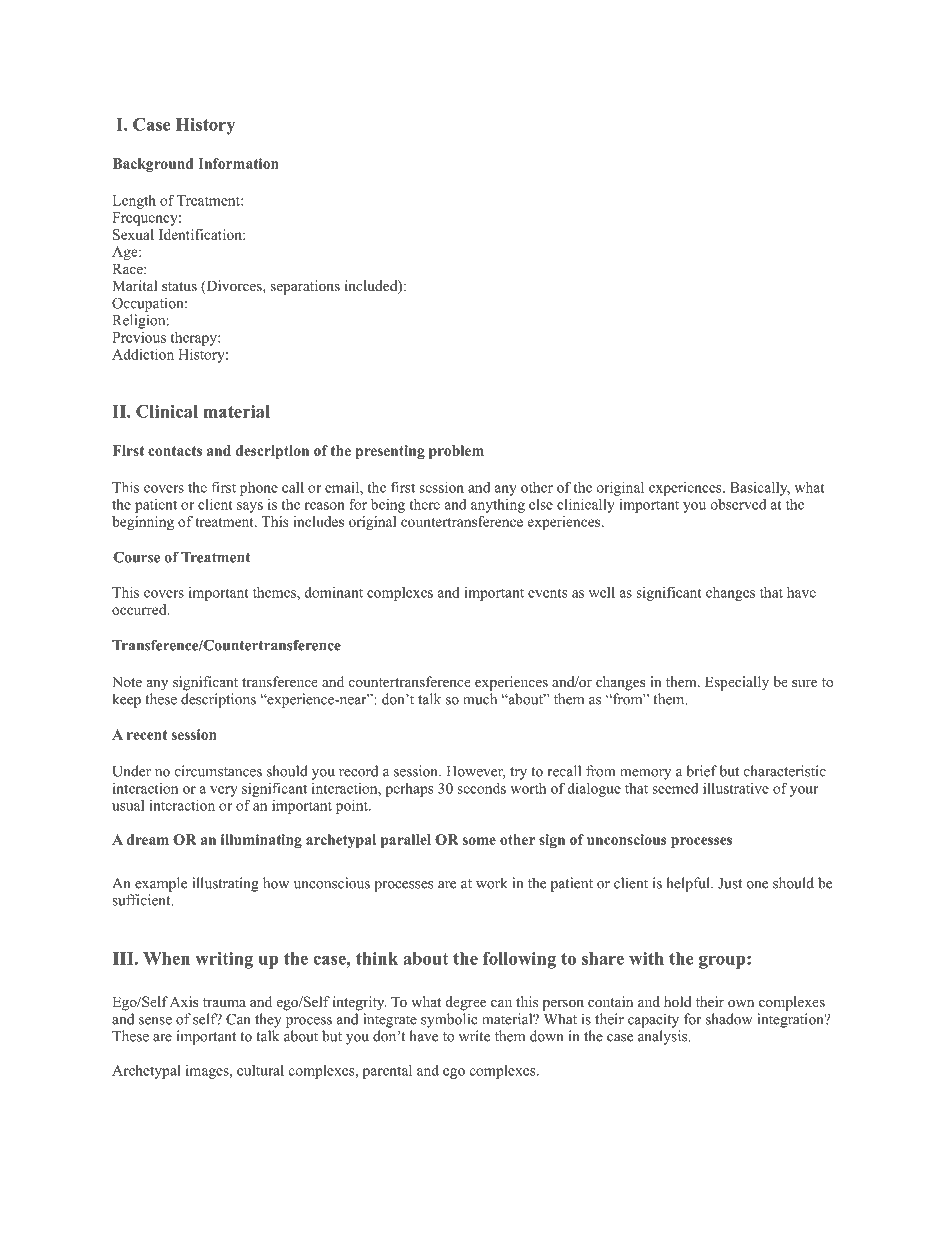 This screenshot has width=952, height=1233. What do you see at coordinates (238, 163) in the screenshot?
I see `Information` at bounding box center [238, 163].
